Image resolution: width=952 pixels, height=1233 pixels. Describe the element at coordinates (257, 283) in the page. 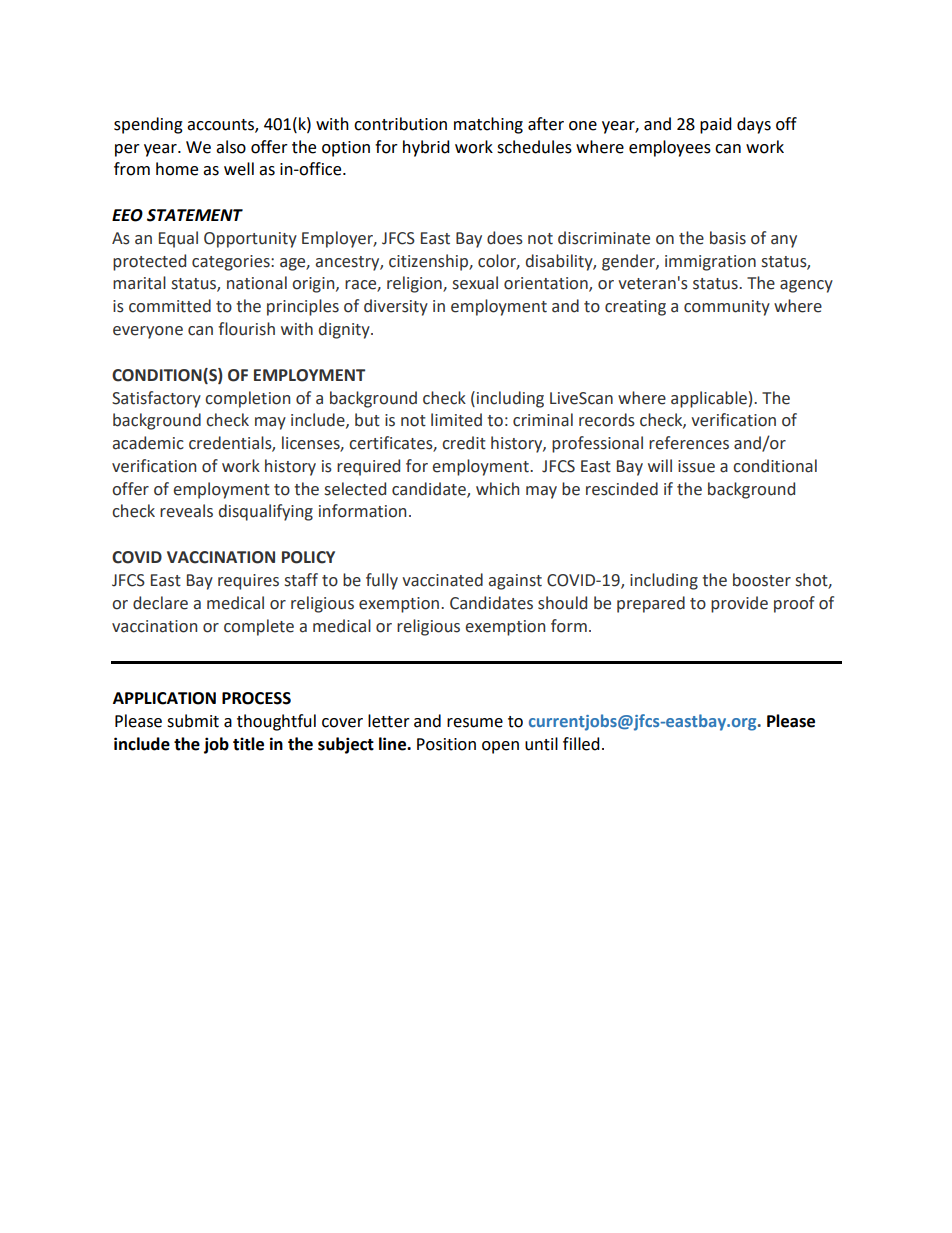

I see `national` at that location.
